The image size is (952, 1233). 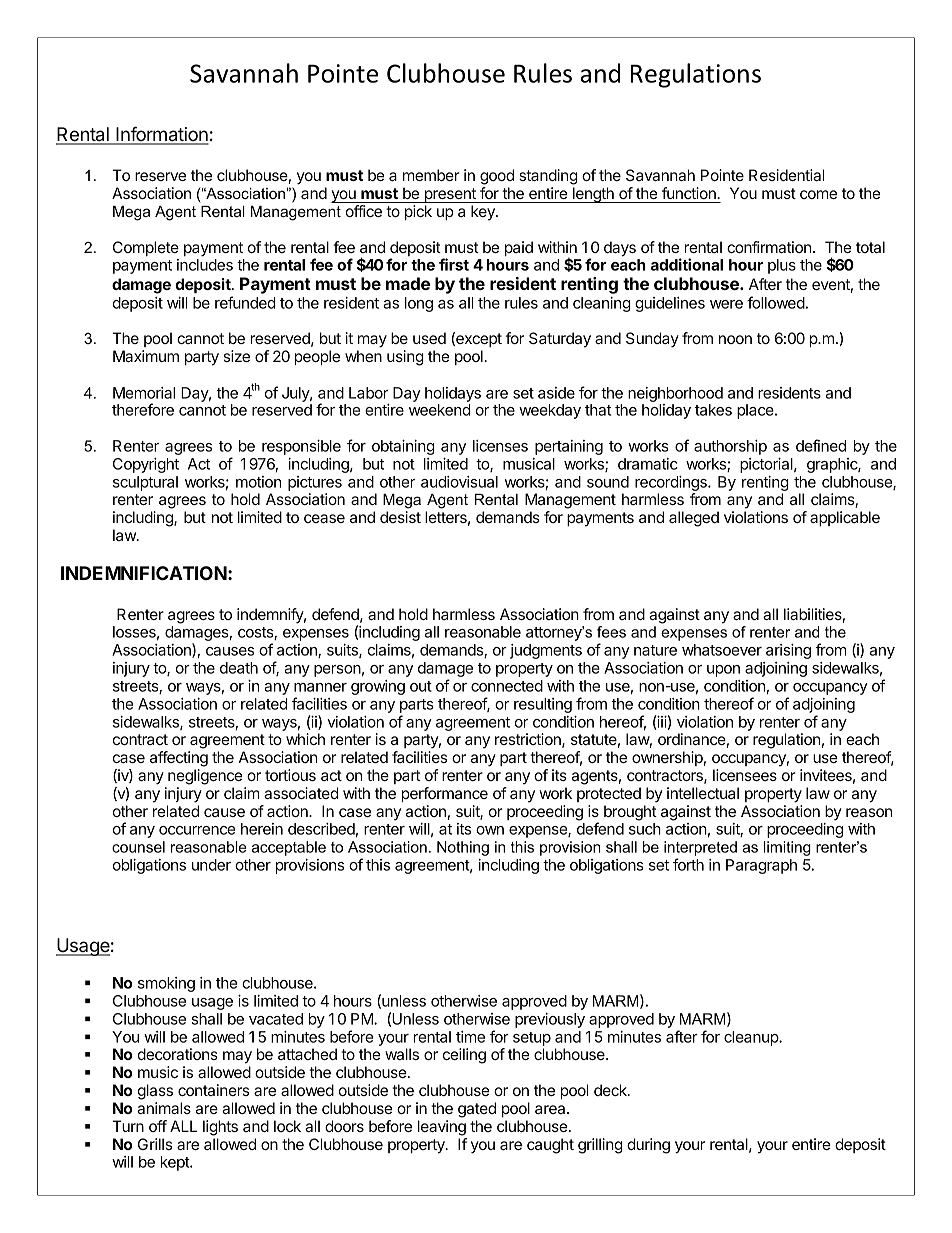 What do you see at coordinates (756, 411) in the document?
I see `place` at bounding box center [756, 411].
